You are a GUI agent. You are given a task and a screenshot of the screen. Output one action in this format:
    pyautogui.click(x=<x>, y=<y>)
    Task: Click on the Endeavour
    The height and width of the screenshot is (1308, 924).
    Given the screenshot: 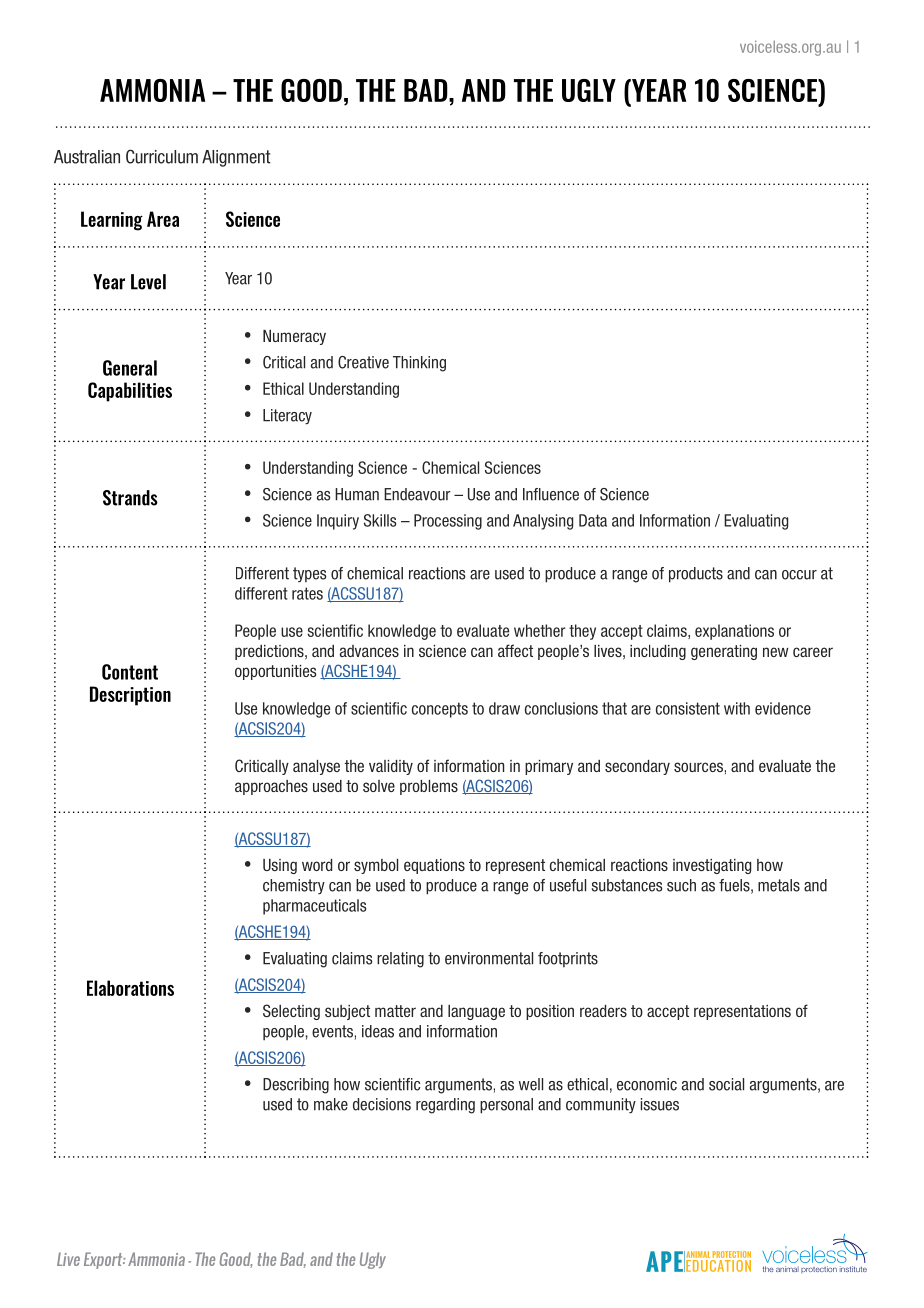 What is the action you would take?
    pyautogui.click(x=417, y=494)
